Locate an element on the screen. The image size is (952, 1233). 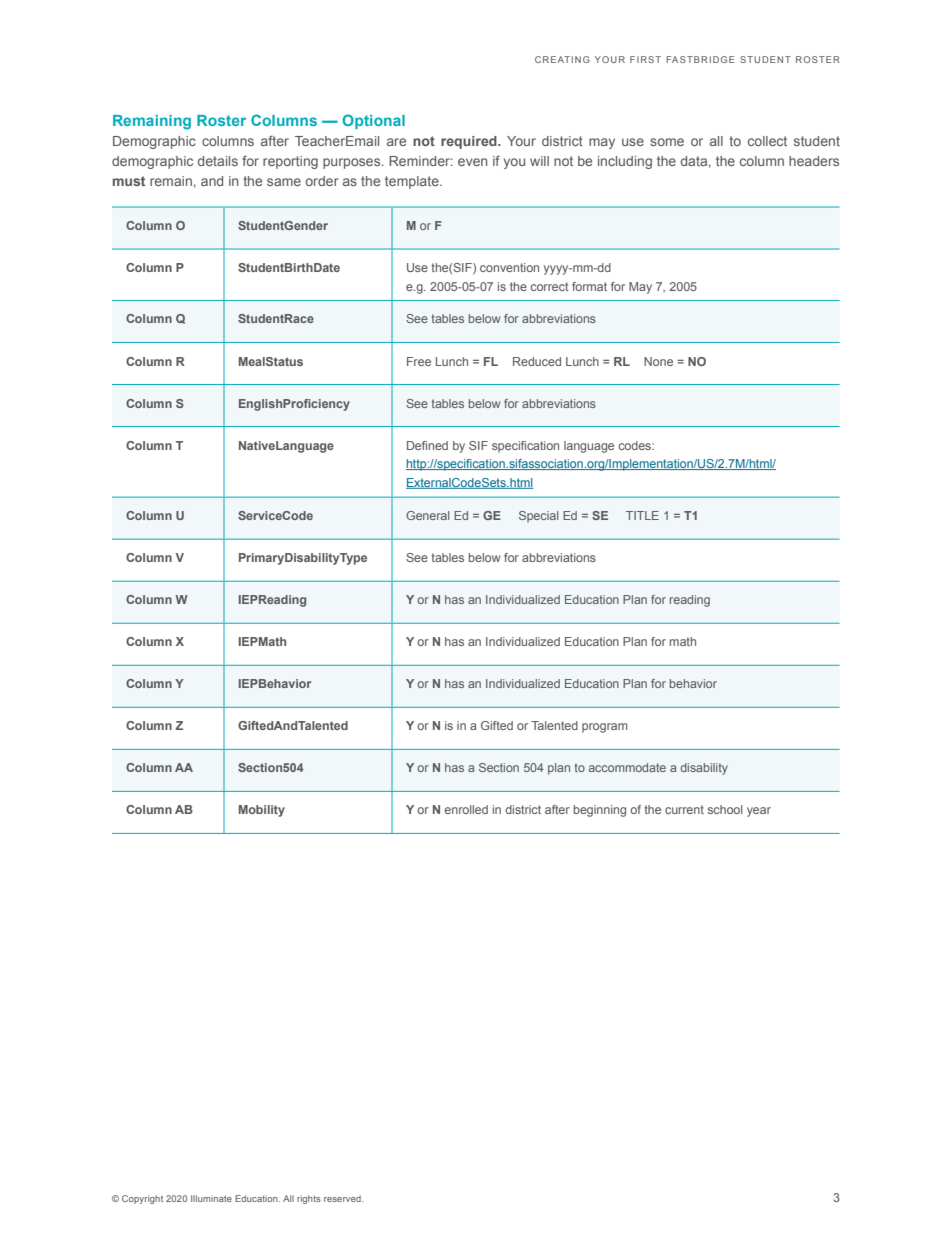
details is located at coordinates (218, 161).
